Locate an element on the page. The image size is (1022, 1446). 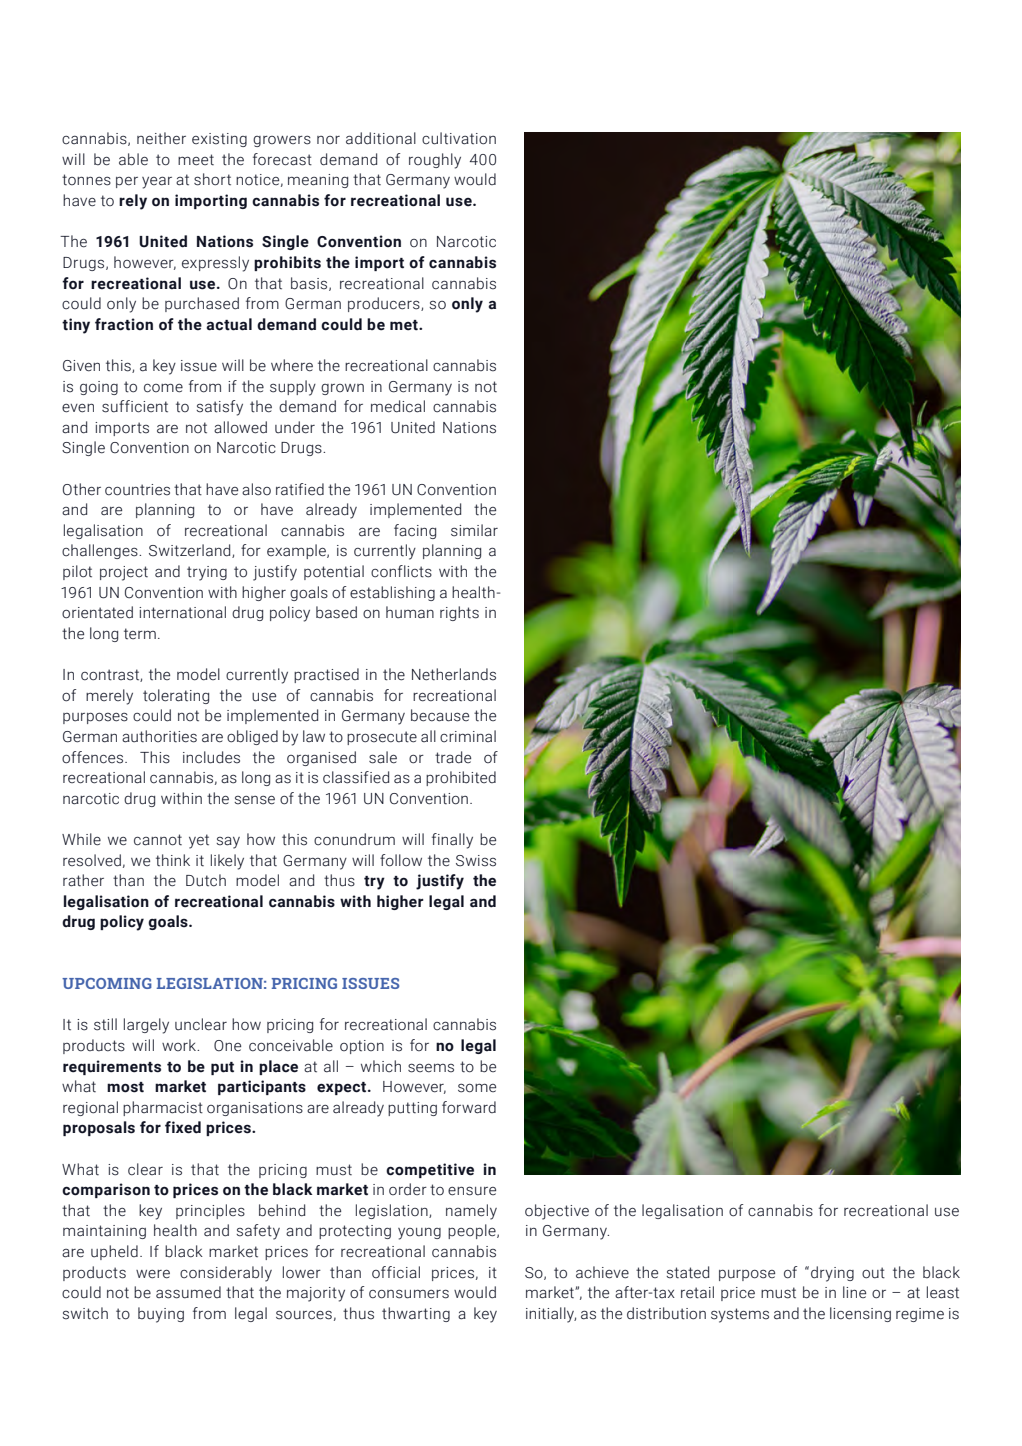
criminal is located at coordinates (468, 736).
